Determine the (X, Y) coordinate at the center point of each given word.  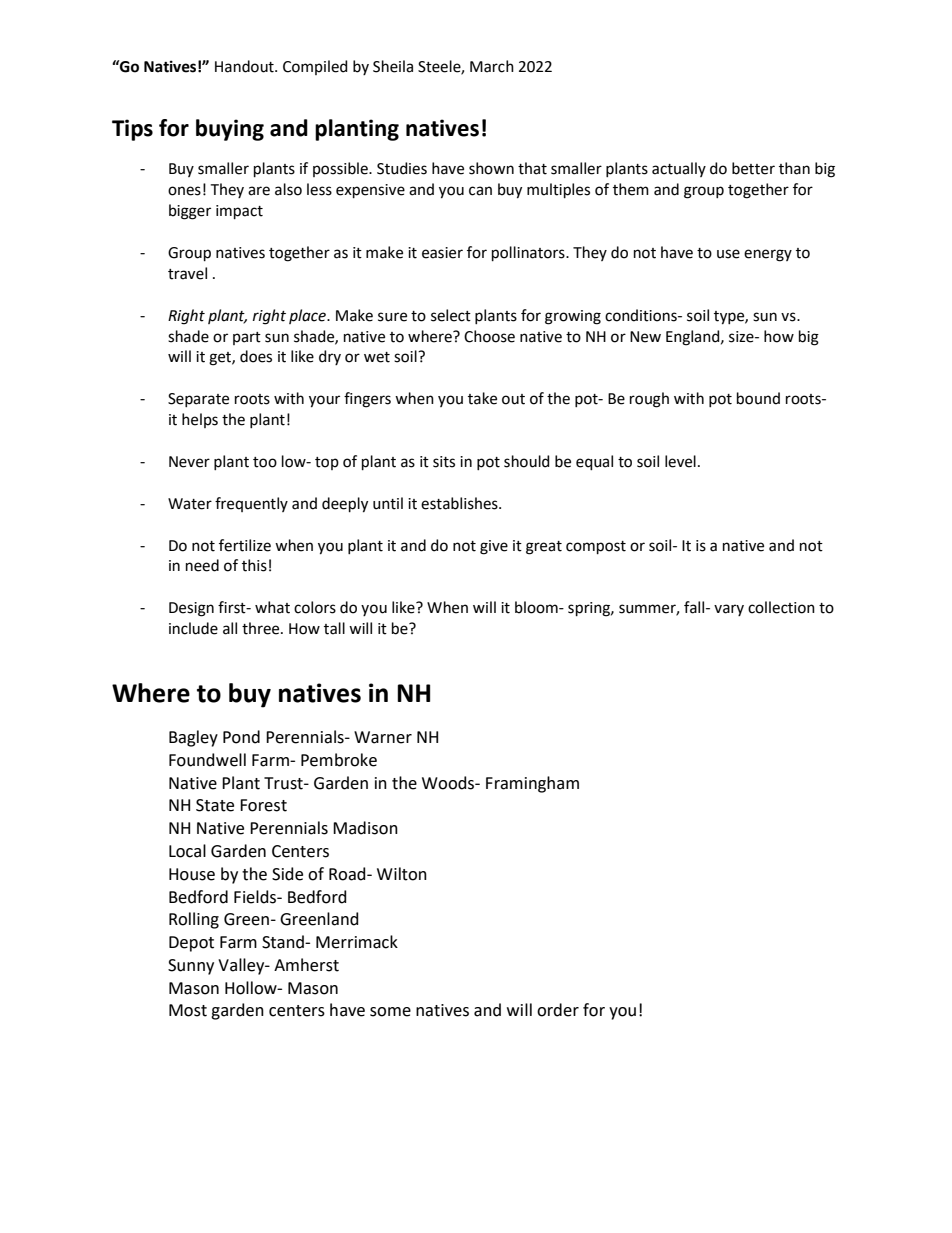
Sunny (191, 967)
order (558, 1010)
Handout (245, 66)
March (492, 66)
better (753, 168)
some (390, 1012)
